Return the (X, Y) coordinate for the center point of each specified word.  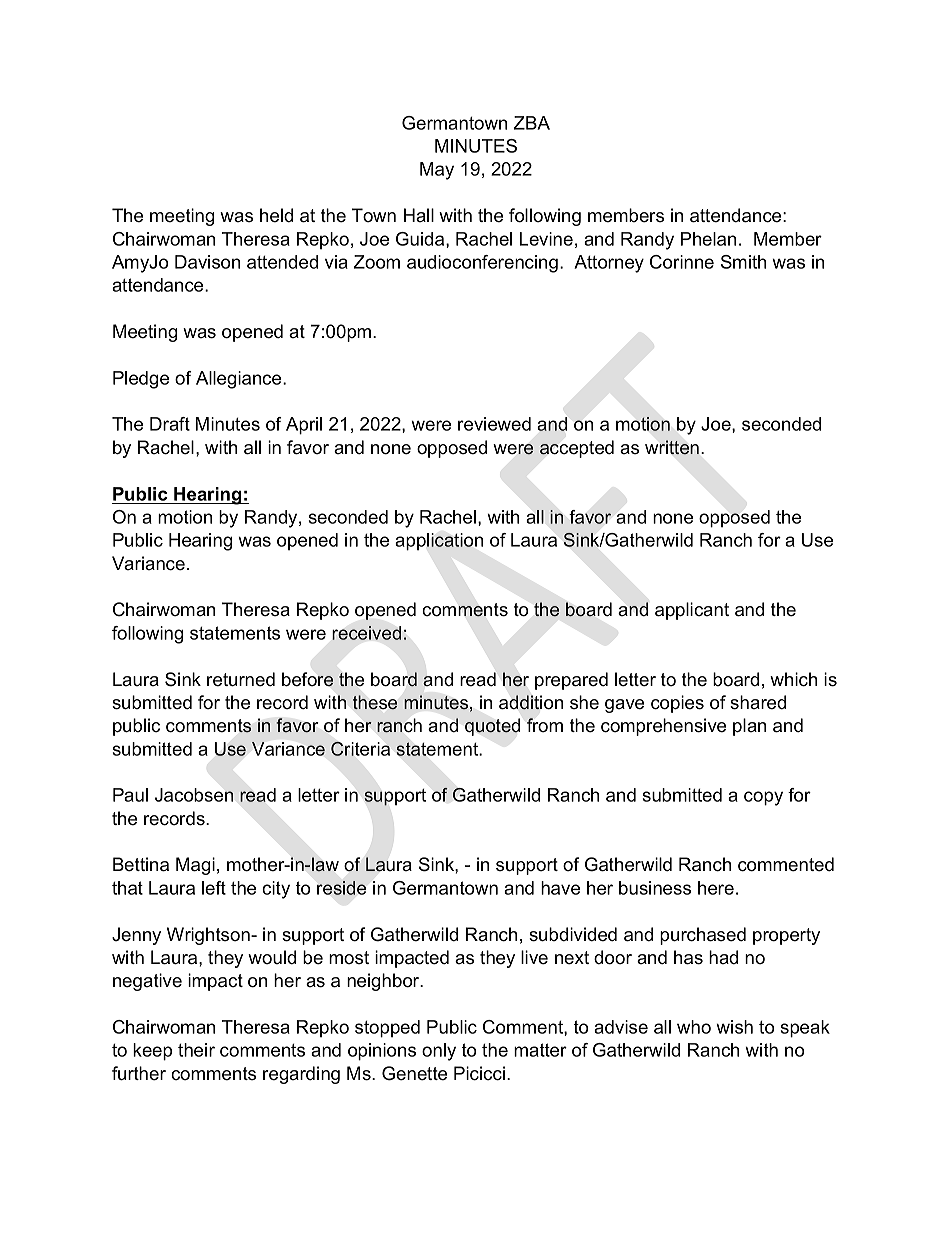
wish (734, 1027)
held (276, 215)
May (437, 171)
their (196, 1050)
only (439, 1052)
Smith (743, 262)
